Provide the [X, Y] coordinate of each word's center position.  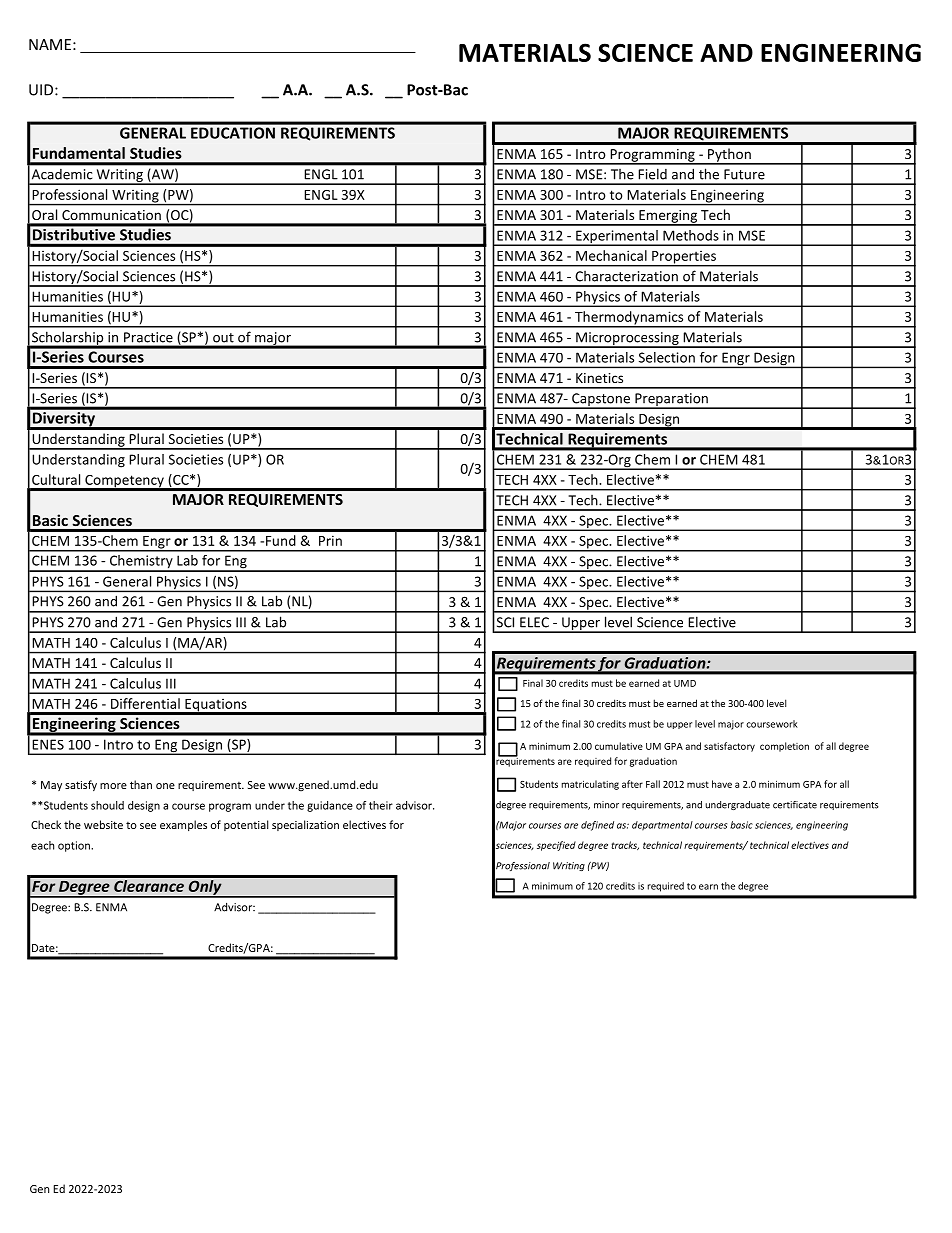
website [103, 824]
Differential [145, 703]
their [381, 805]
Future [744, 174]
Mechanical [611, 255]
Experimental [617, 238]
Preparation [671, 401]
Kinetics [599, 378]
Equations [216, 706]
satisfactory [729, 747]
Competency [124, 482]
